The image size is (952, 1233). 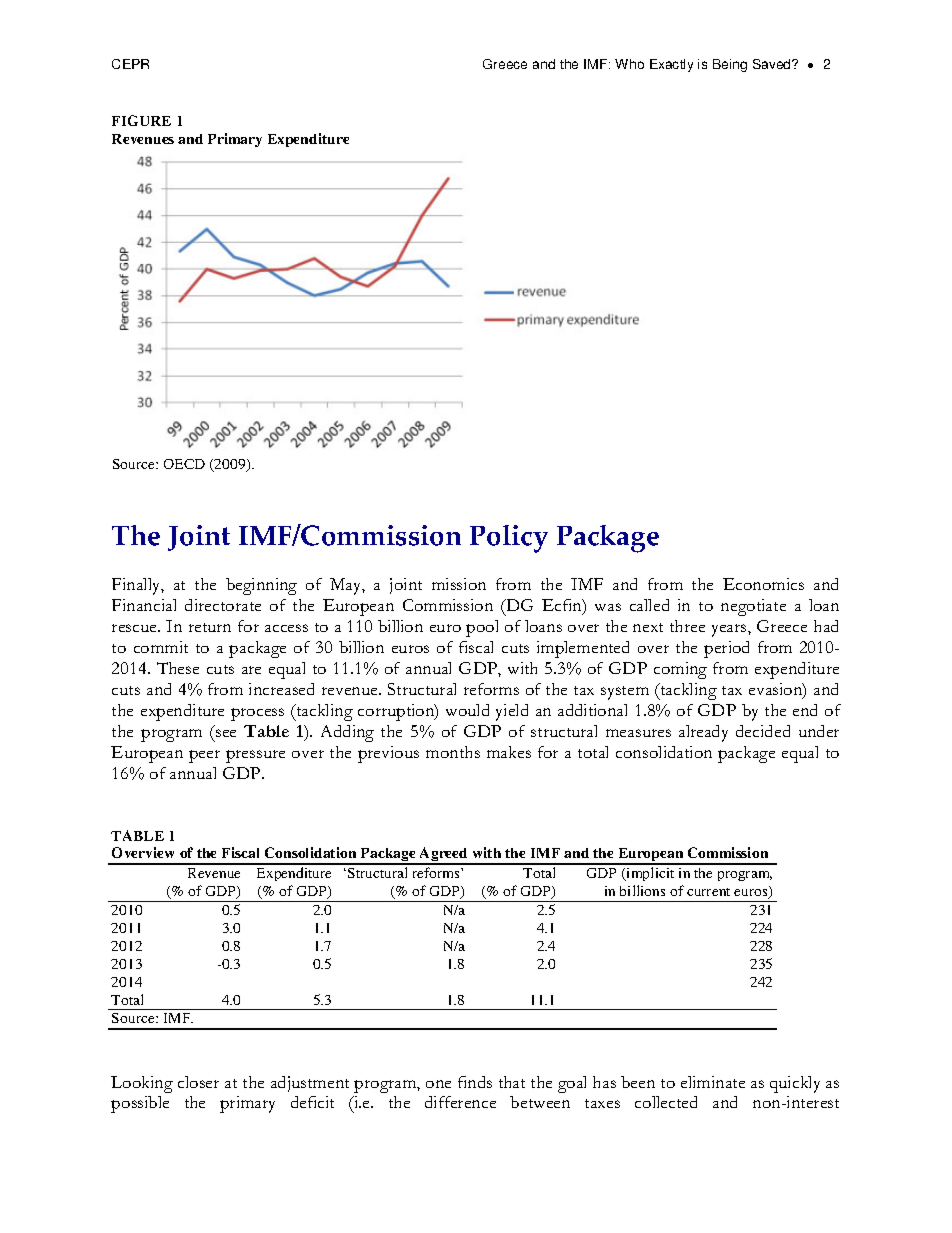 What do you see at coordinates (629, 64) in the screenshot?
I see `Who` at bounding box center [629, 64].
